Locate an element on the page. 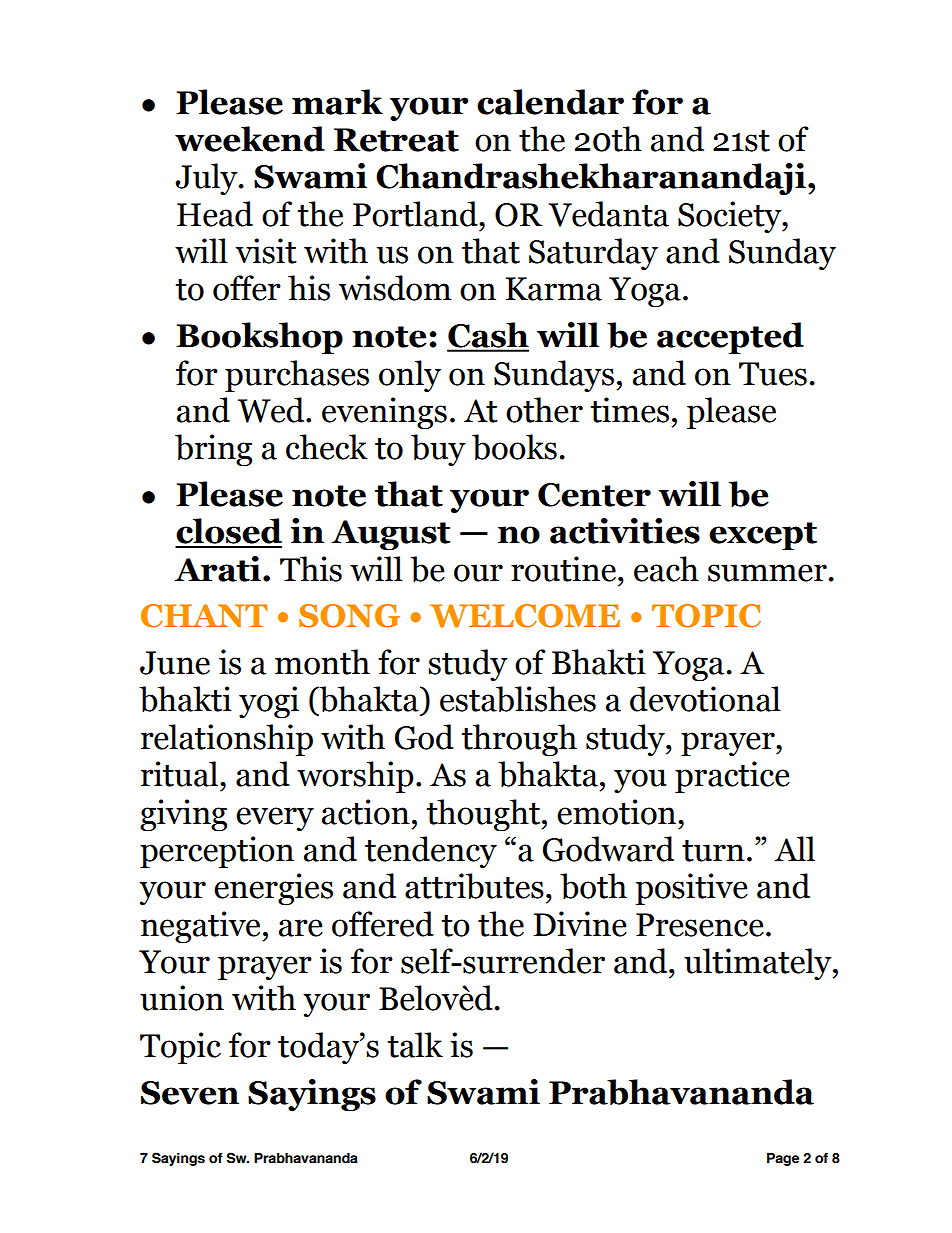 This document has height=1233, width=952. CHANT is located at coordinates (204, 616).
